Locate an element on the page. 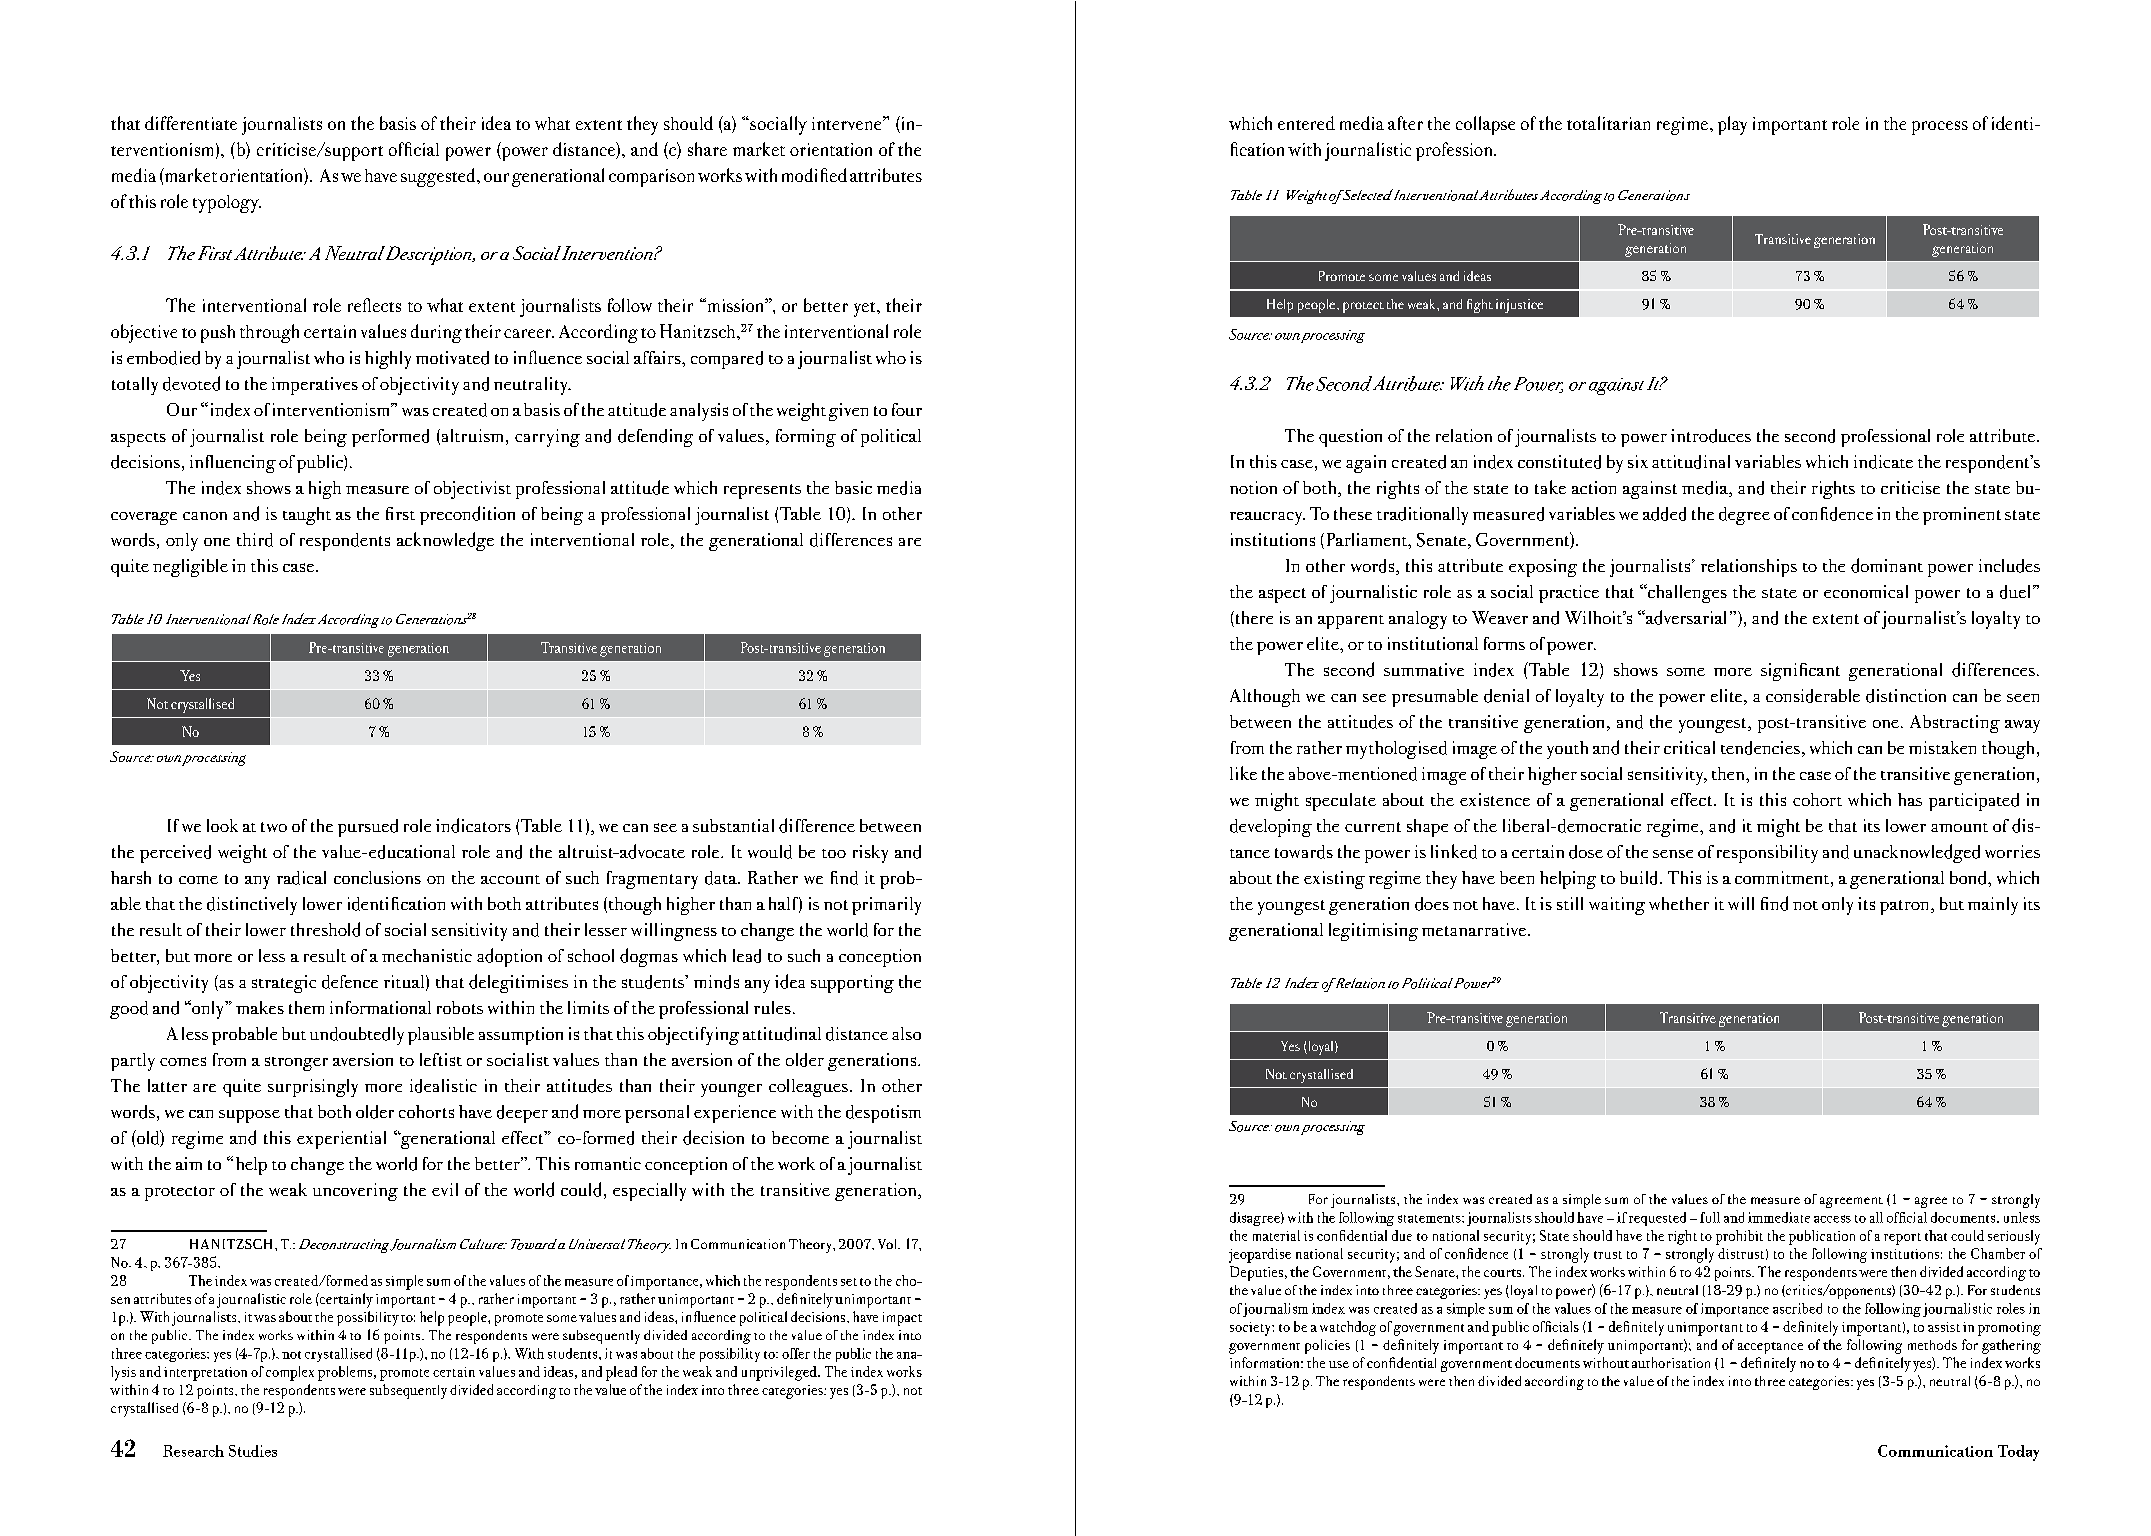 The image size is (2151, 1536). entered is located at coordinates (1306, 123).
